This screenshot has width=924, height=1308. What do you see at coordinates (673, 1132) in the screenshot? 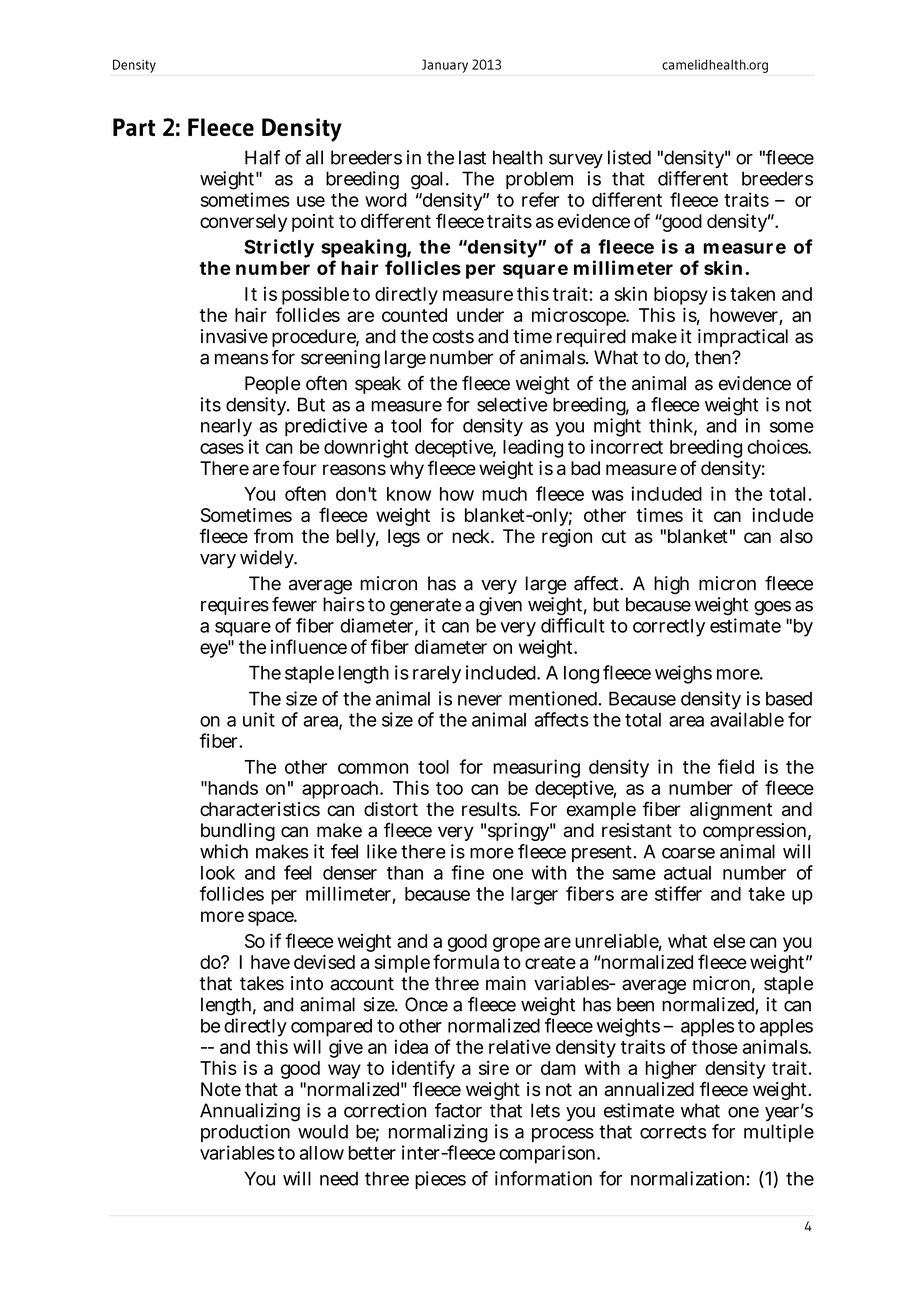
I see `corrects` at bounding box center [673, 1132].
